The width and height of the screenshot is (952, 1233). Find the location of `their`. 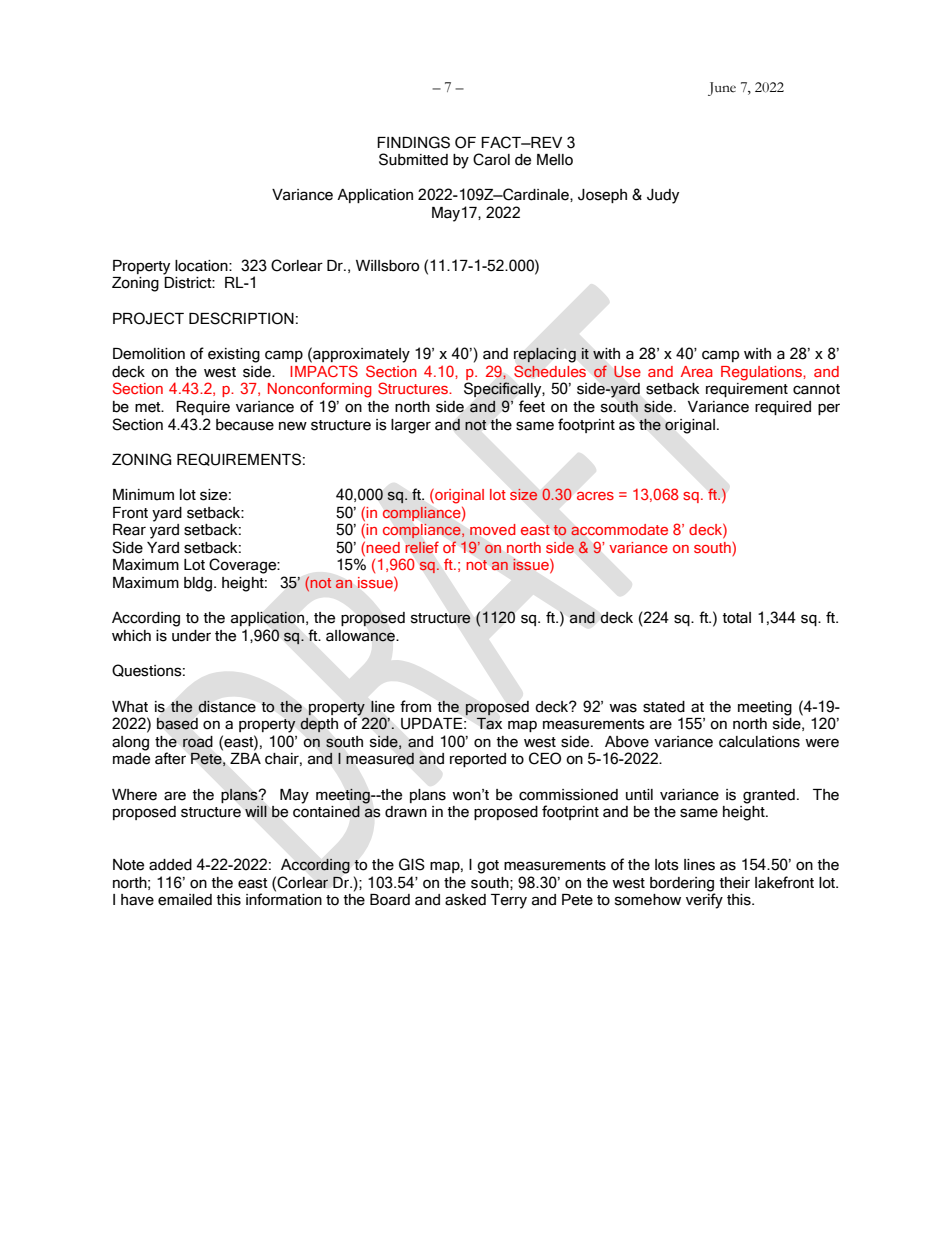

their is located at coordinates (734, 883).
